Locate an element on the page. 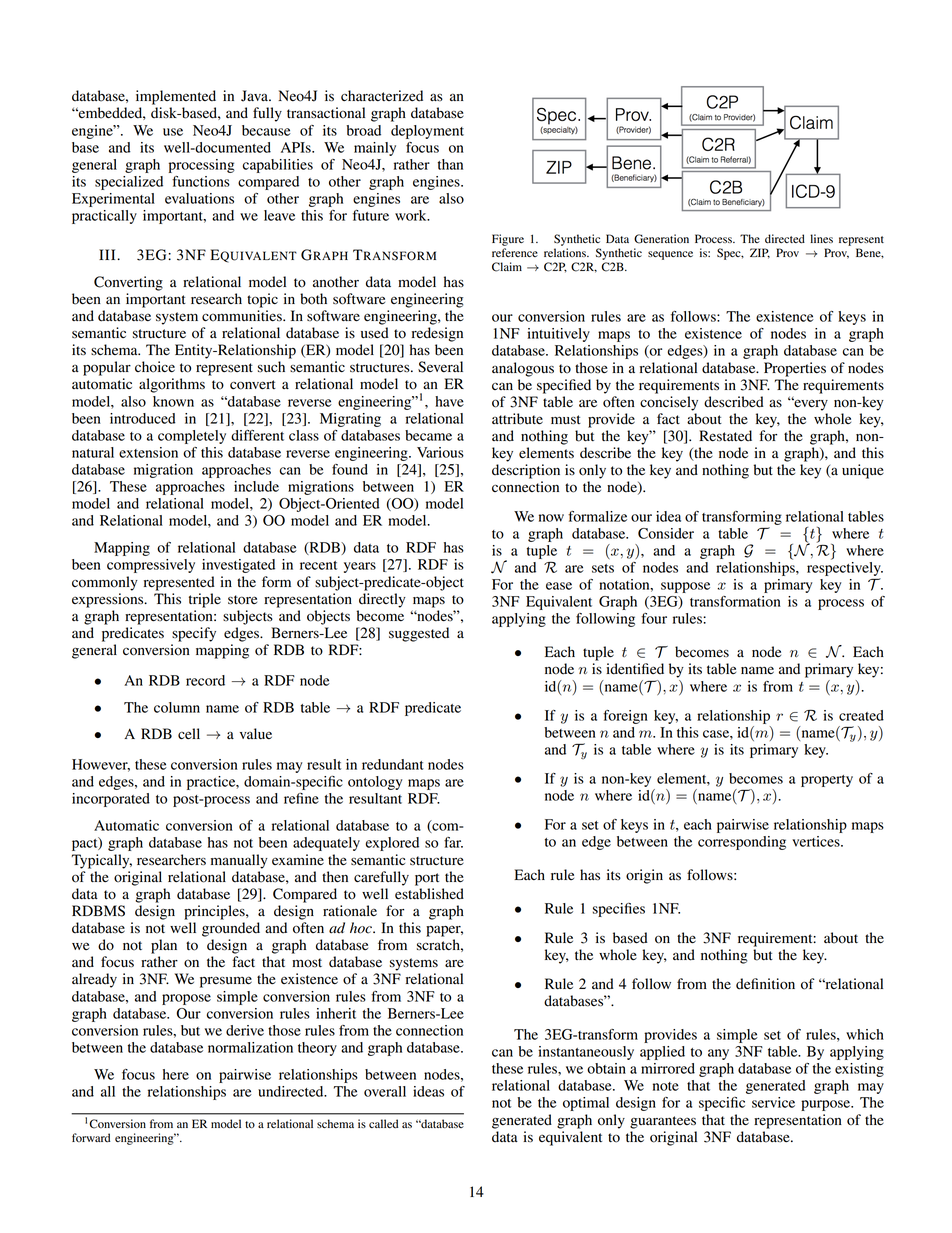 The height and width of the image is (1233, 952). corresponding is located at coordinates (742, 843).
